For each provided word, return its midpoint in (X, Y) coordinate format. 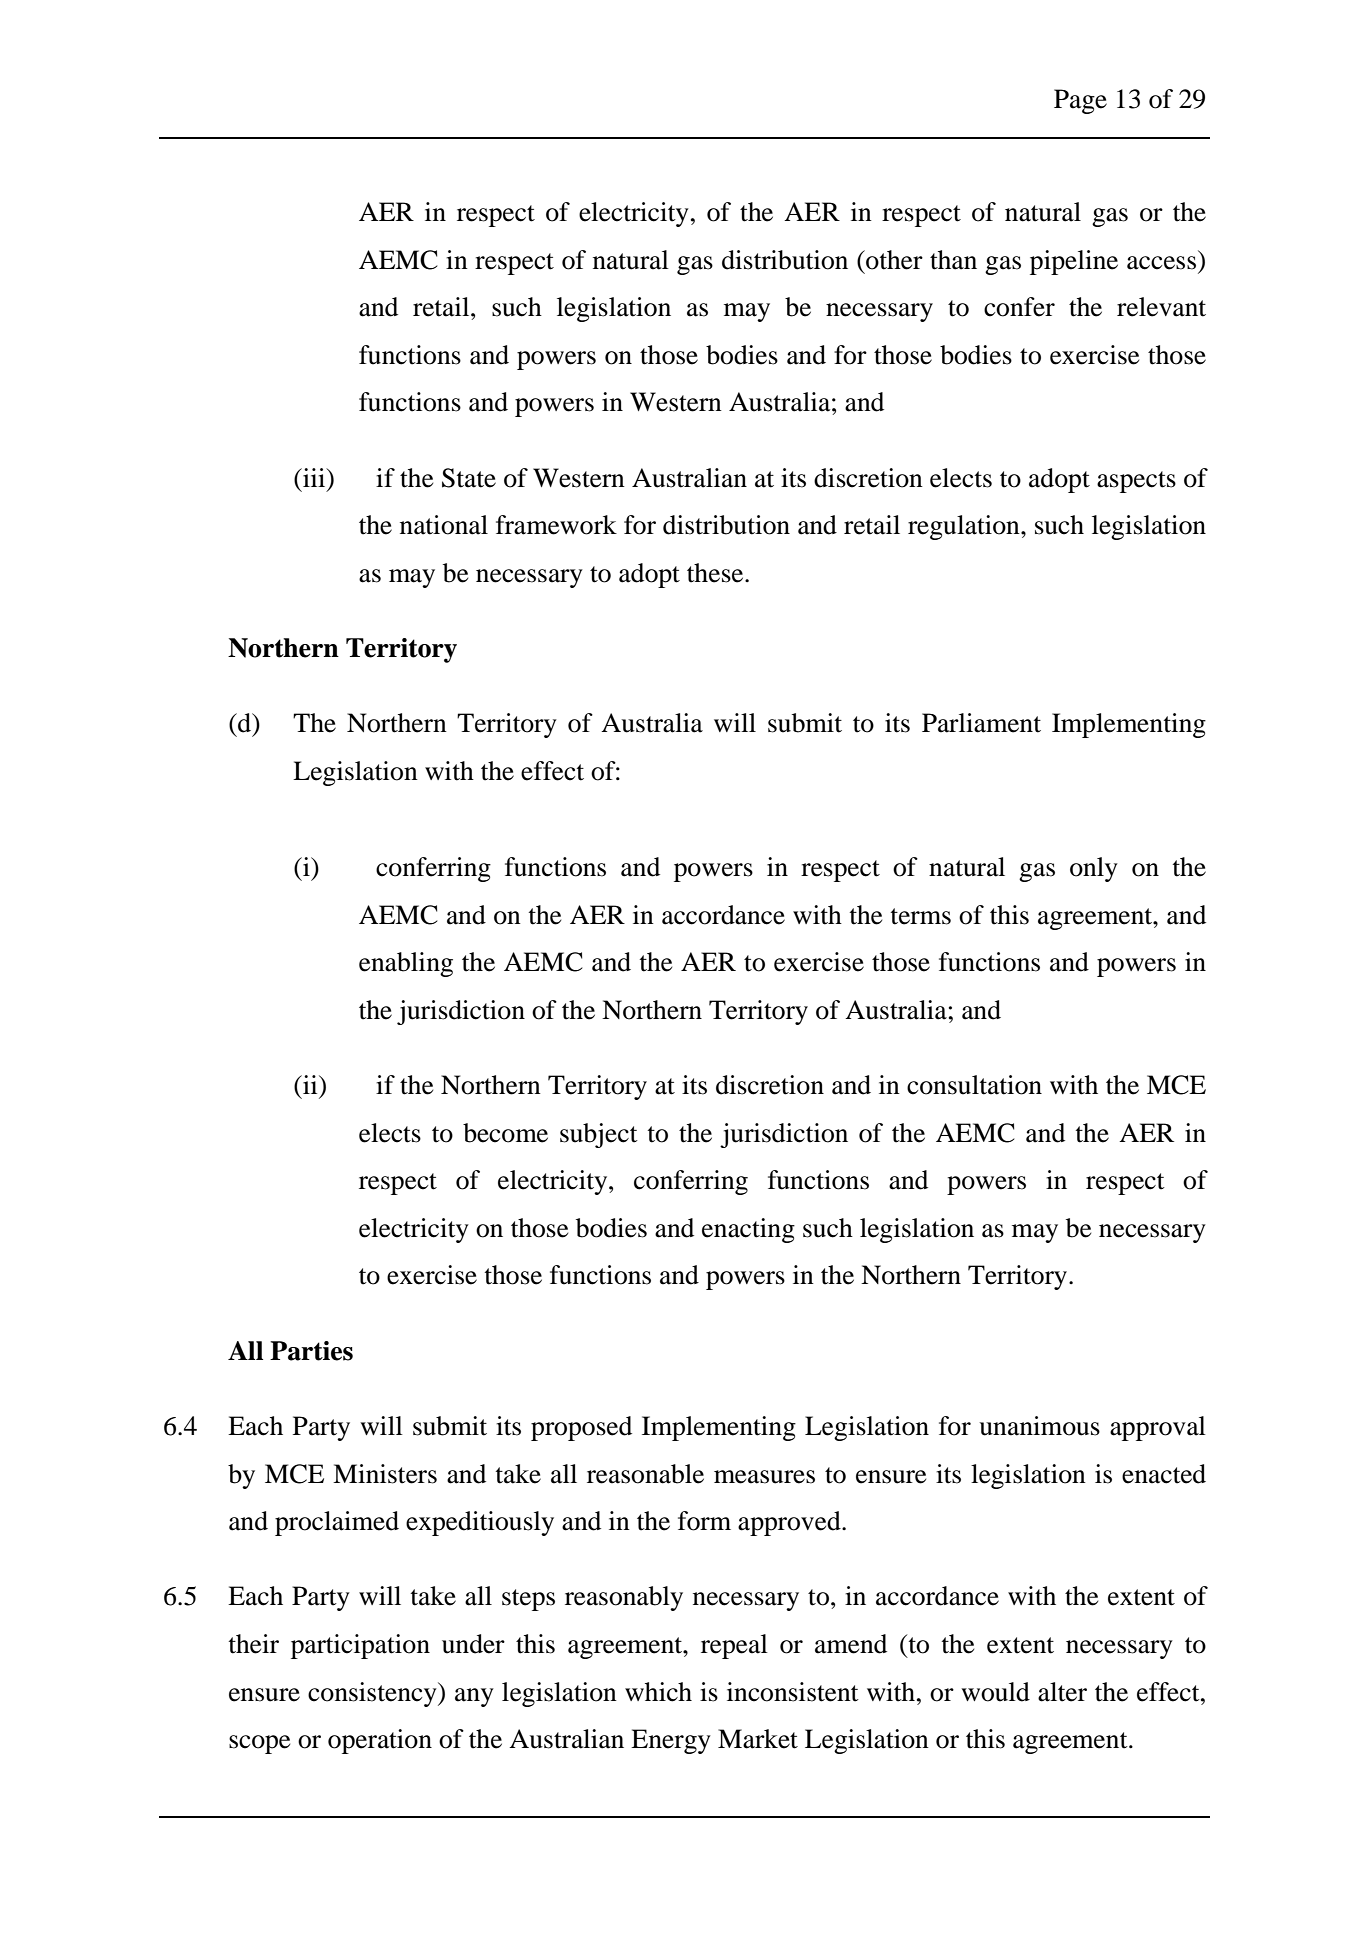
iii (314, 477)
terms (921, 916)
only (1094, 869)
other (893, 260)
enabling (406, 964)
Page (1080, 101)
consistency (373, 1694)
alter (1062, 1692)
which (658, 1692)
